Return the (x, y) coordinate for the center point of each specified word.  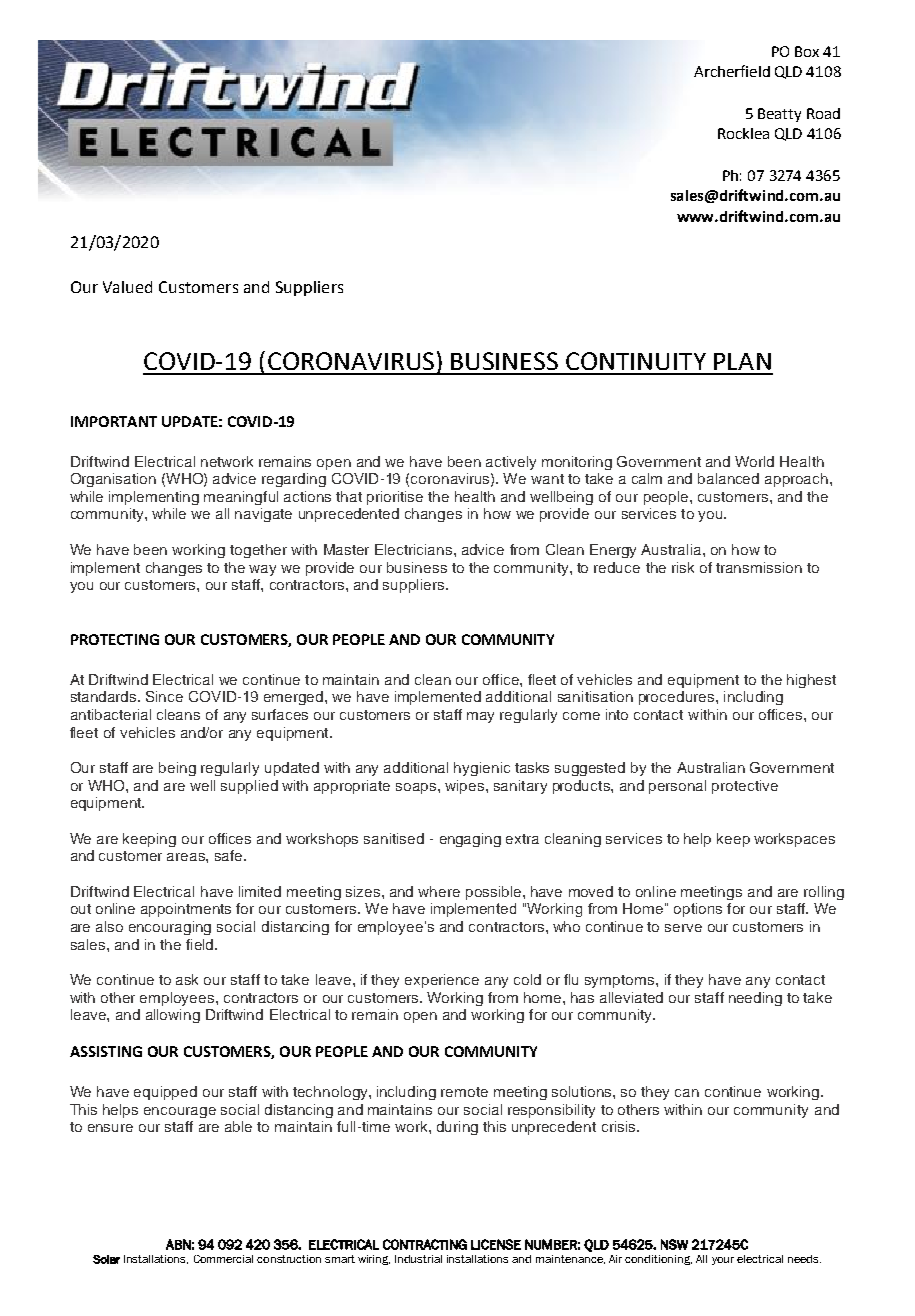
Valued (127, 287)
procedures (676, 698)
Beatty (779, 115)
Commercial (223, 1259)
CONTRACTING (425, 1244)
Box (807, 51)
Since (164, 696)
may (480, 717)
